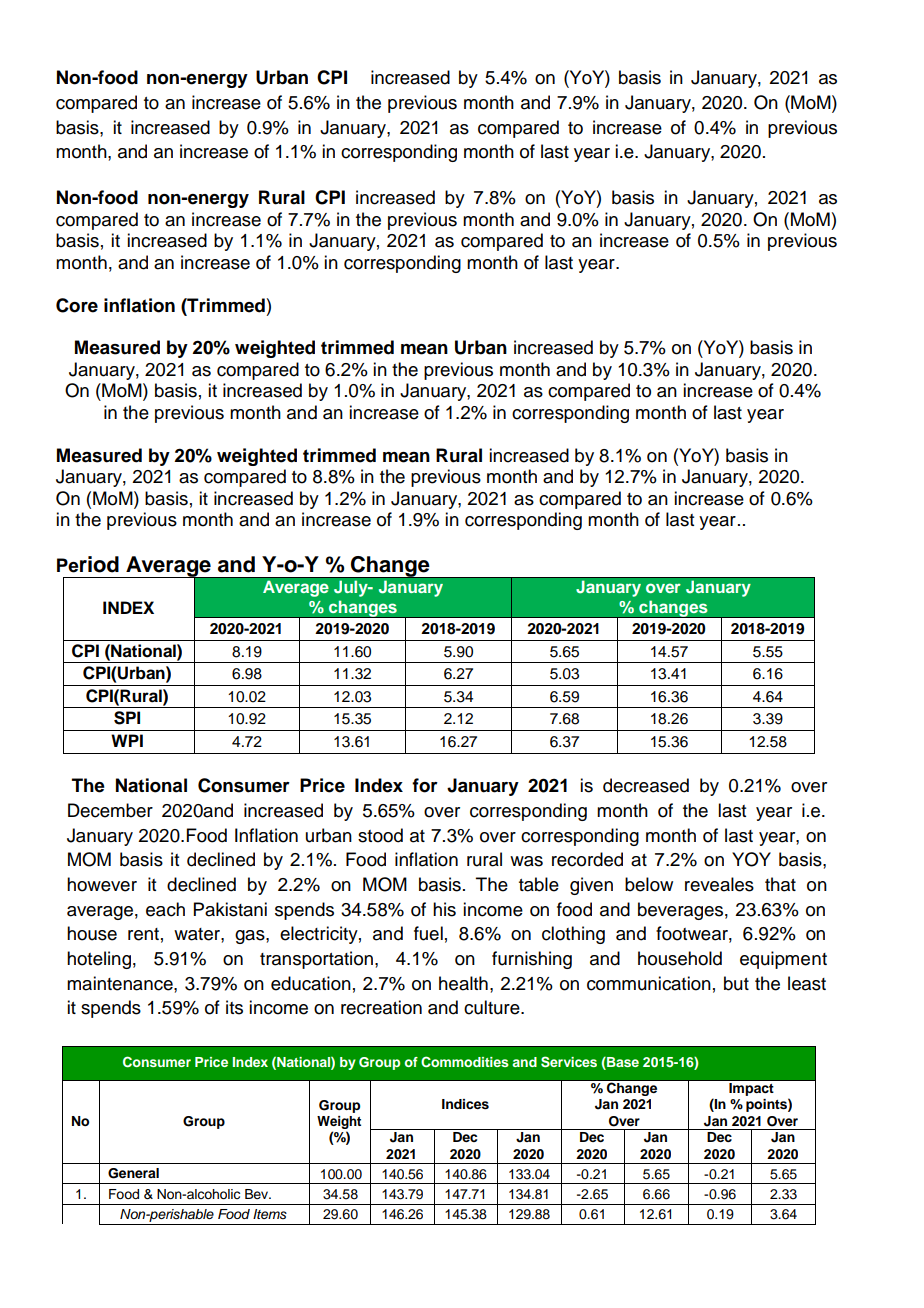 This image has height=1308, width=924. Describe the element at coordinates (127, 718) in the image. I see `SPI` at that location.
